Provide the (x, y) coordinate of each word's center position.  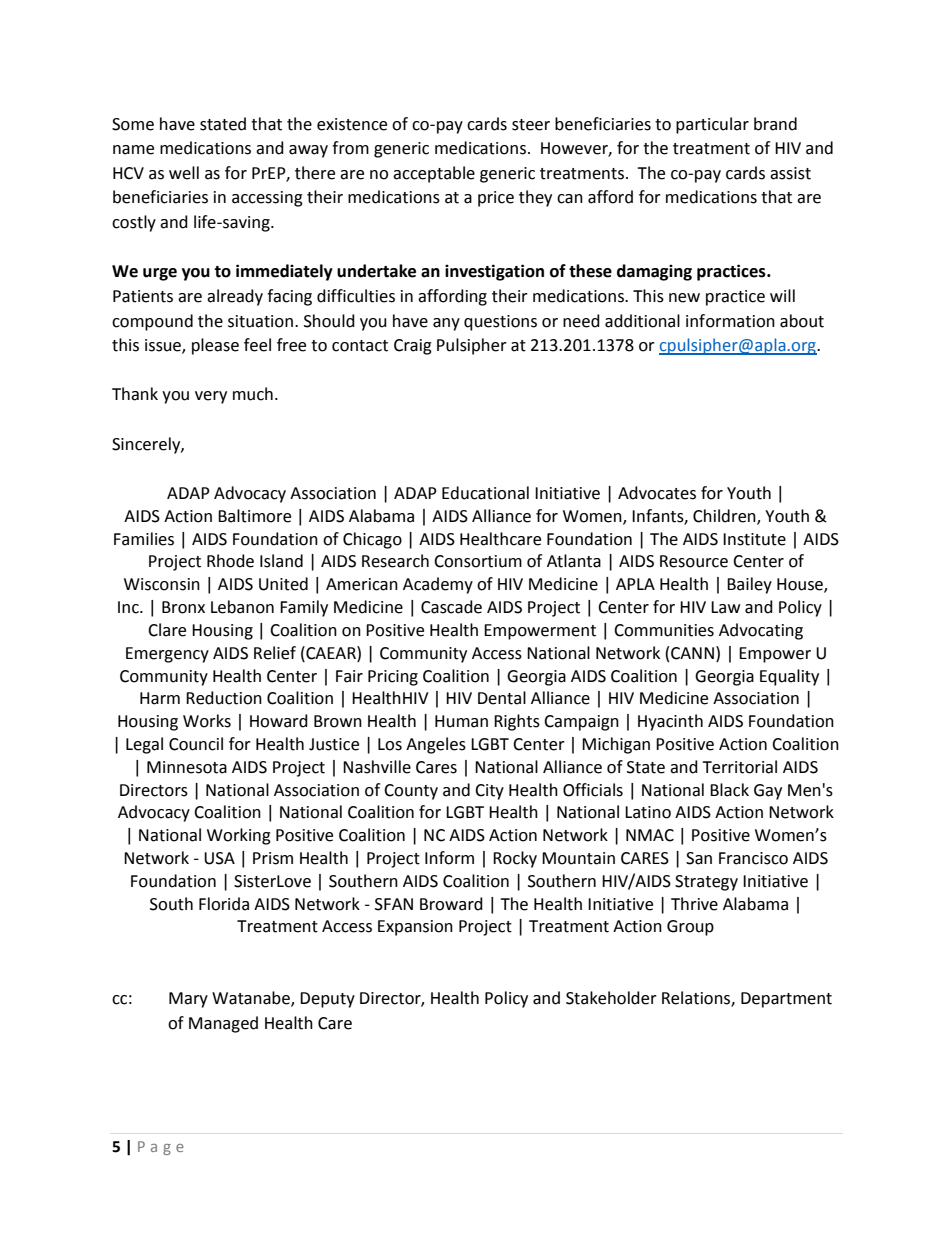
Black (729, 790)
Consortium (478, 561)
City (489, 792)
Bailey (749, 585)
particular (712, 125)
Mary (188, 1000)
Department (786, 1000)
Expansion (415, 928)
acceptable (434, 174)
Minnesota (187, 767)
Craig (413, 347)
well (184, 173)
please (215, 346)
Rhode (230, 561)
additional (642, 321)
